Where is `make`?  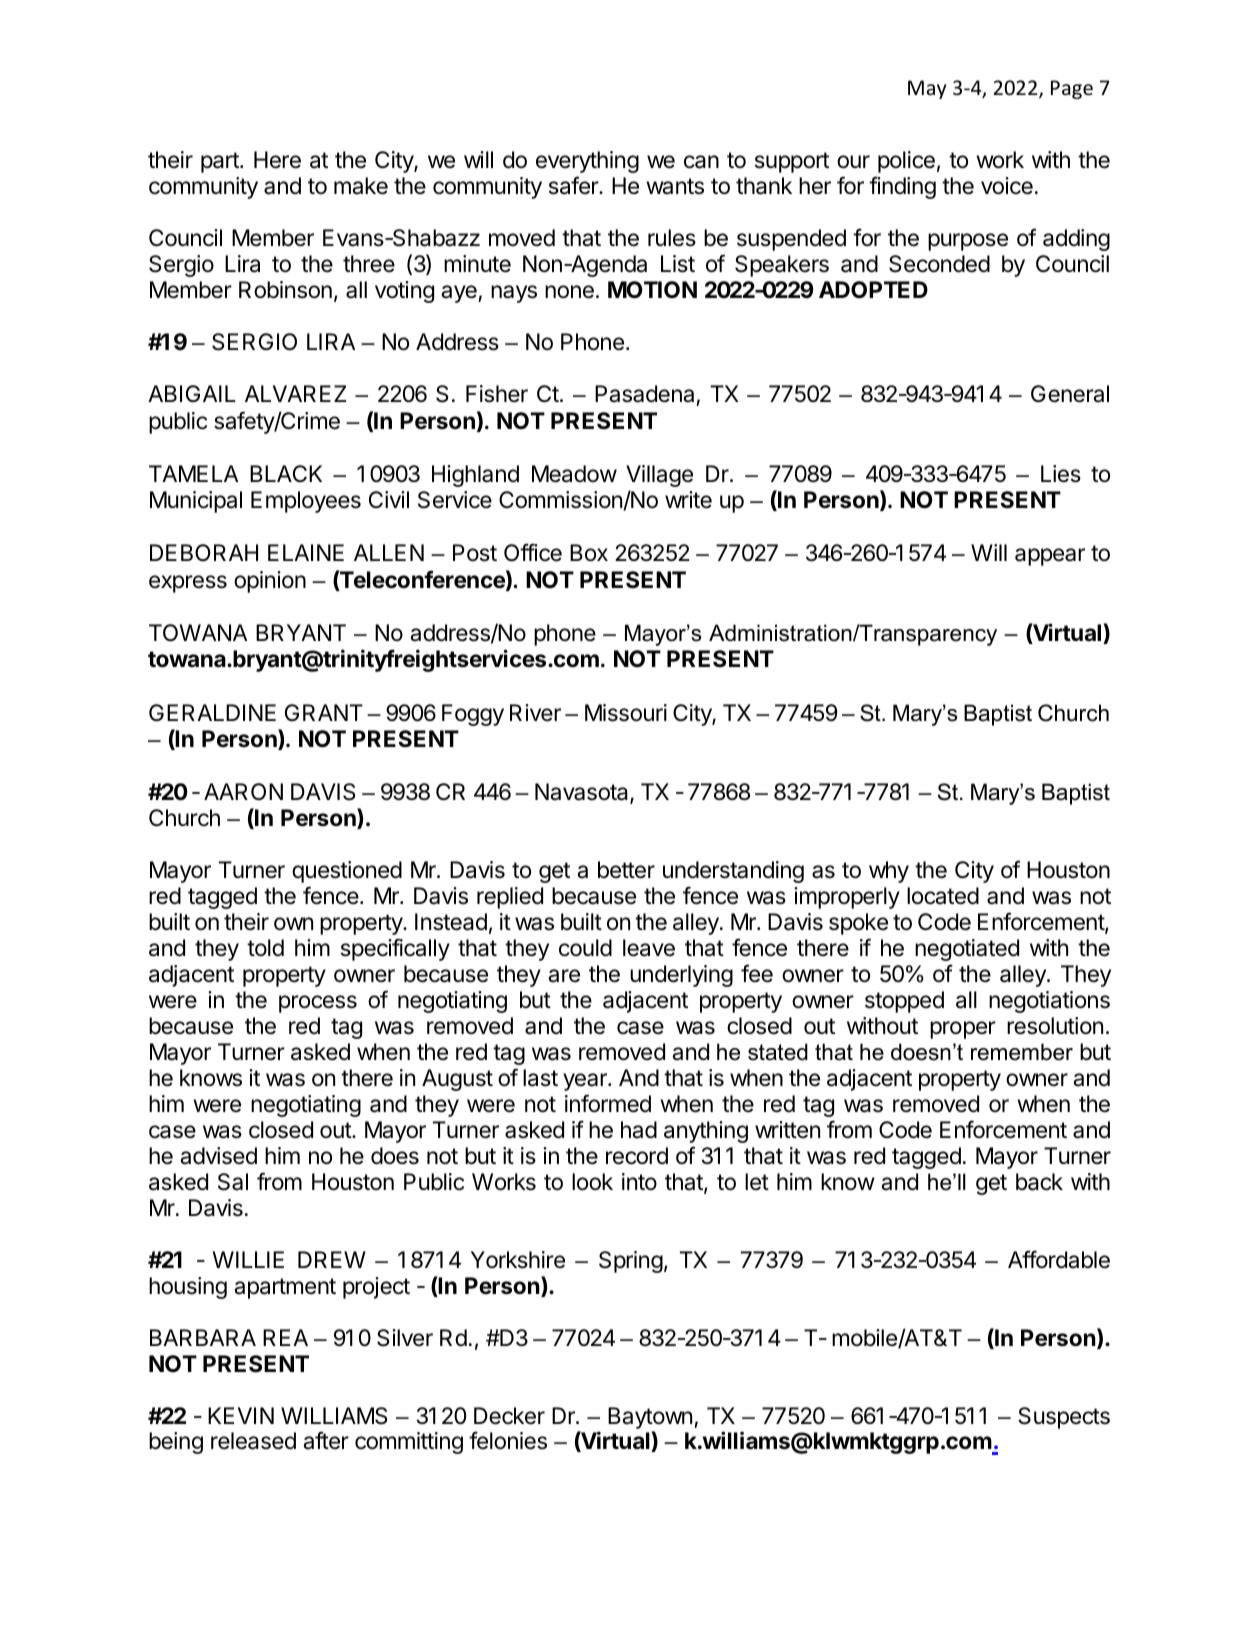
make is located at coordinates (361, 186).
